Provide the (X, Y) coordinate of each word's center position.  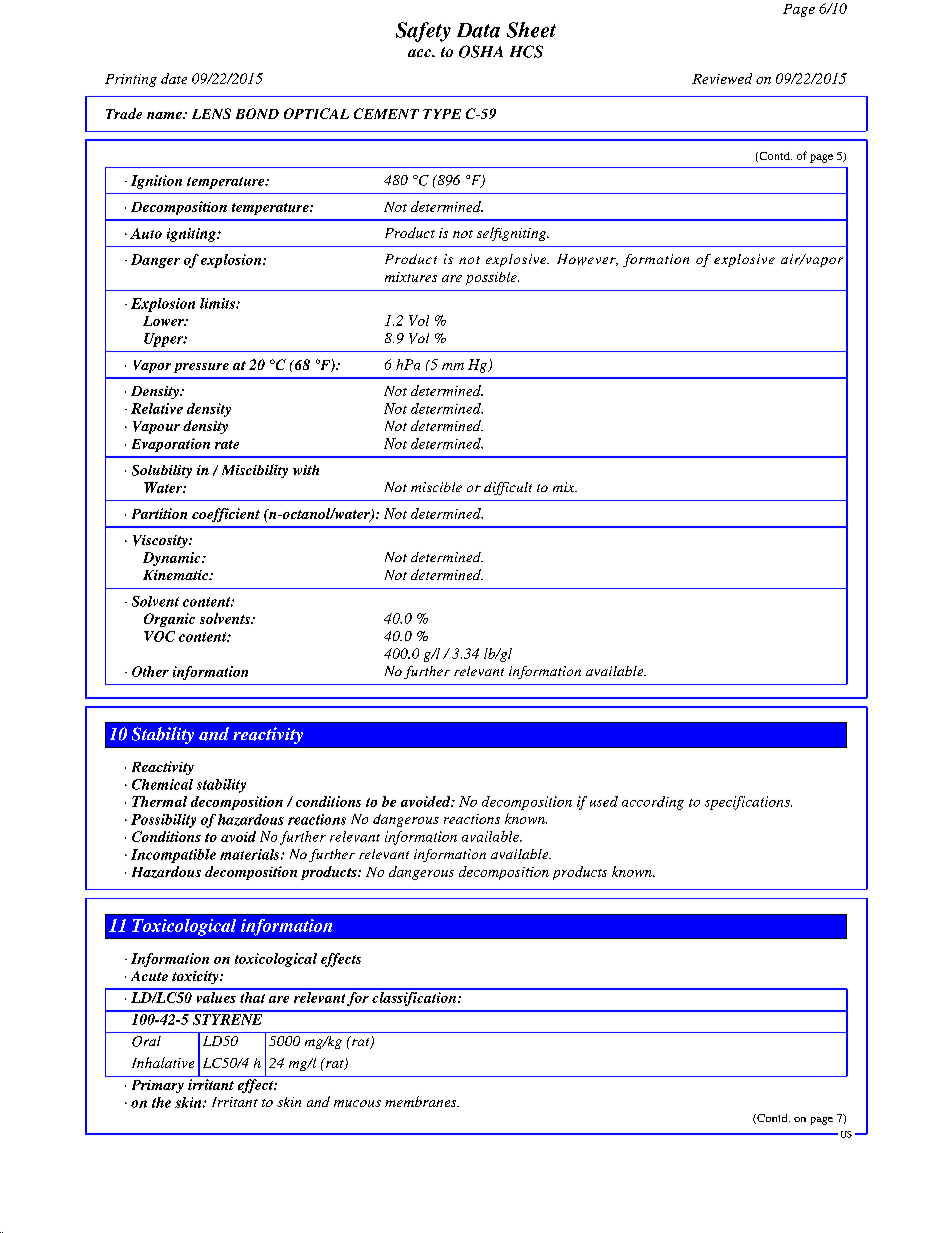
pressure (201, 368)
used (604, 801)
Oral (146, 1041)
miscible (436, 487)
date (174, 78)
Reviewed (722, 78)
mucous (357, 1103)
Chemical (162, 784)
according (653, 803)
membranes (422, 1101)
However (587, 260)
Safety (423, 32)
